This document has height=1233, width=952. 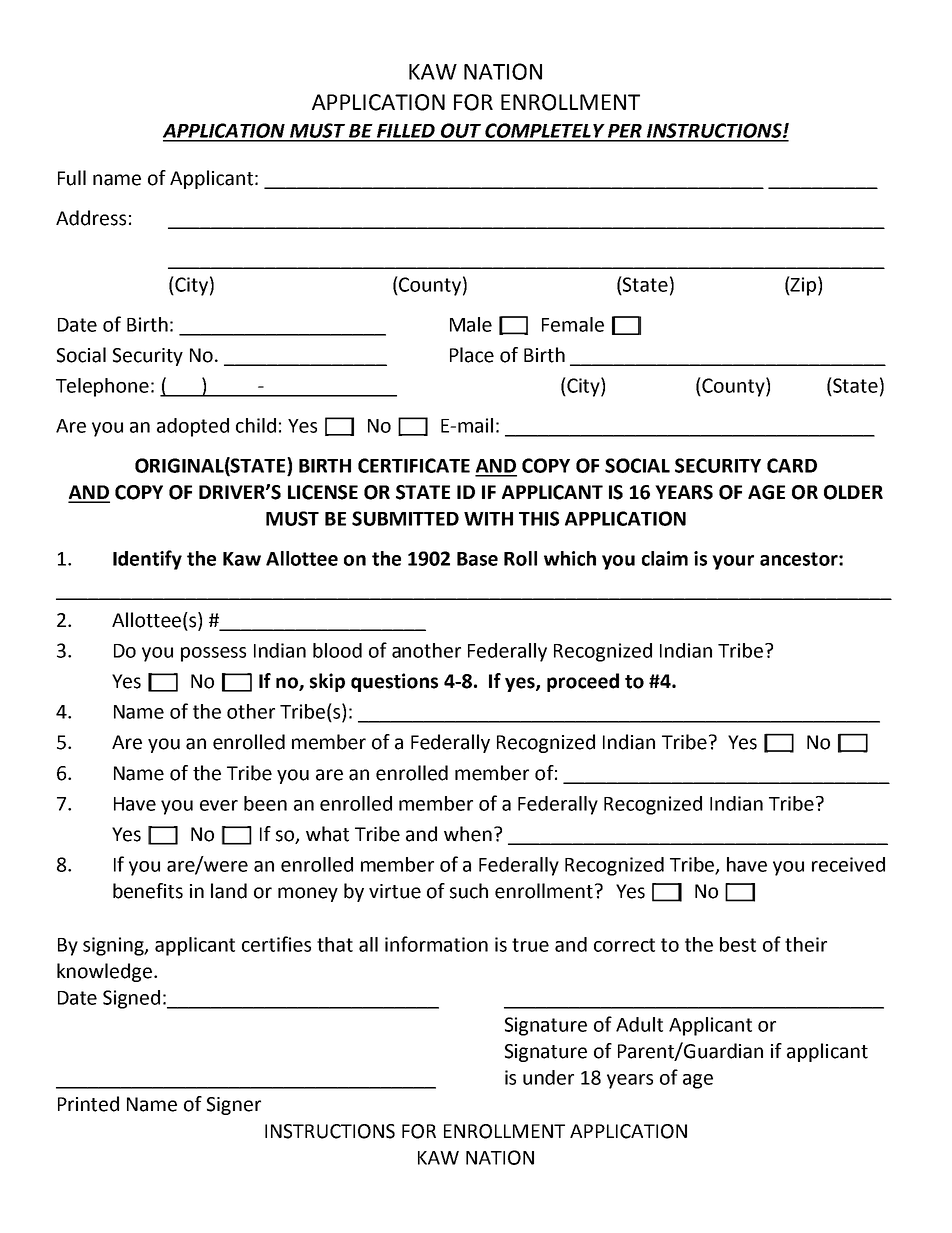 What do you see at coordinates (472, 355) in the document?
I see `Place` at bounding box center [472, 355].
